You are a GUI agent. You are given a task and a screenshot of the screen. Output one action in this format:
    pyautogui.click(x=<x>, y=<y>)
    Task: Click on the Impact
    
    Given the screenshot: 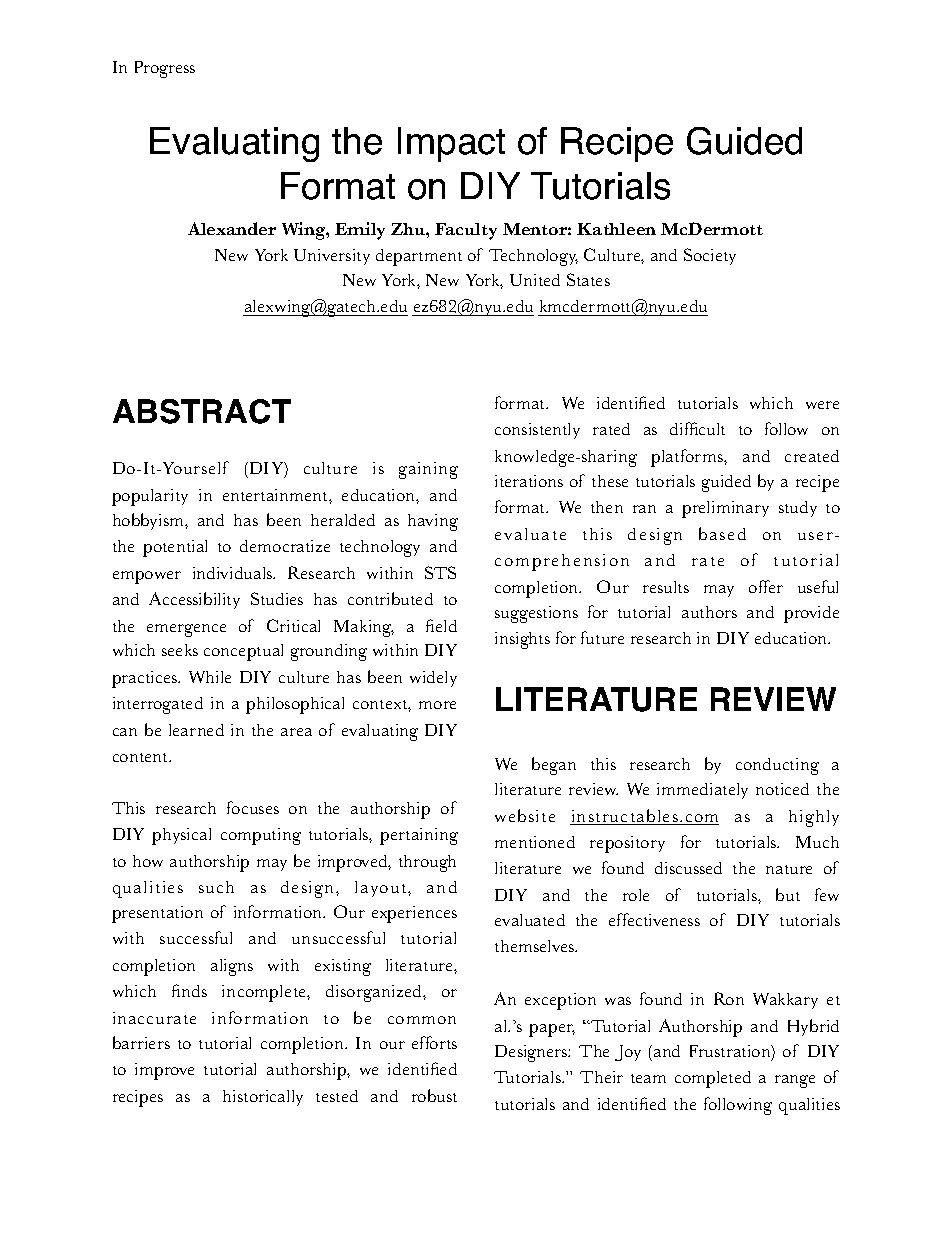 What is the action you would take?
    pyautogui.click(x=451, y=144)
